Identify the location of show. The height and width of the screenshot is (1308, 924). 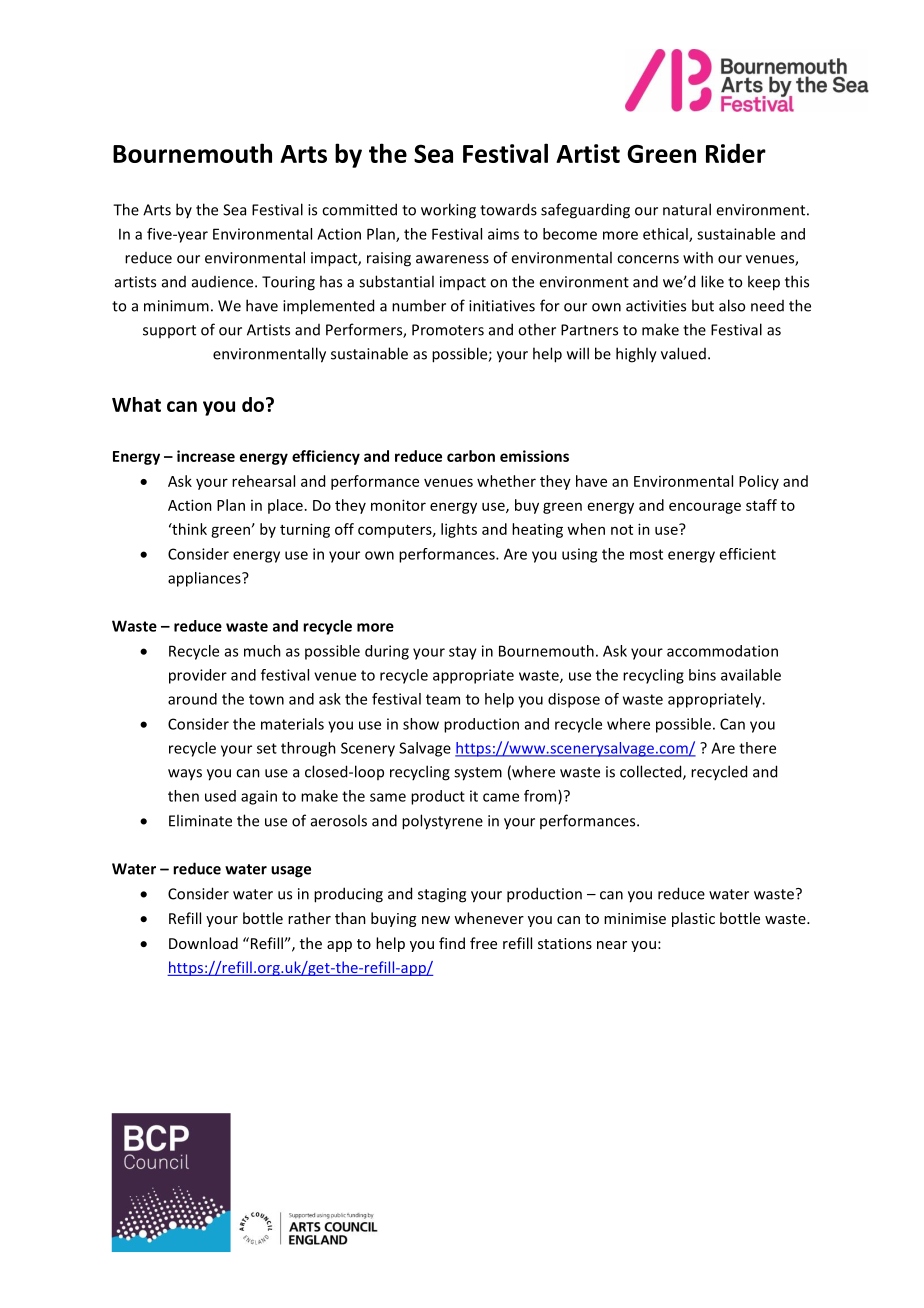
(421, 724).
